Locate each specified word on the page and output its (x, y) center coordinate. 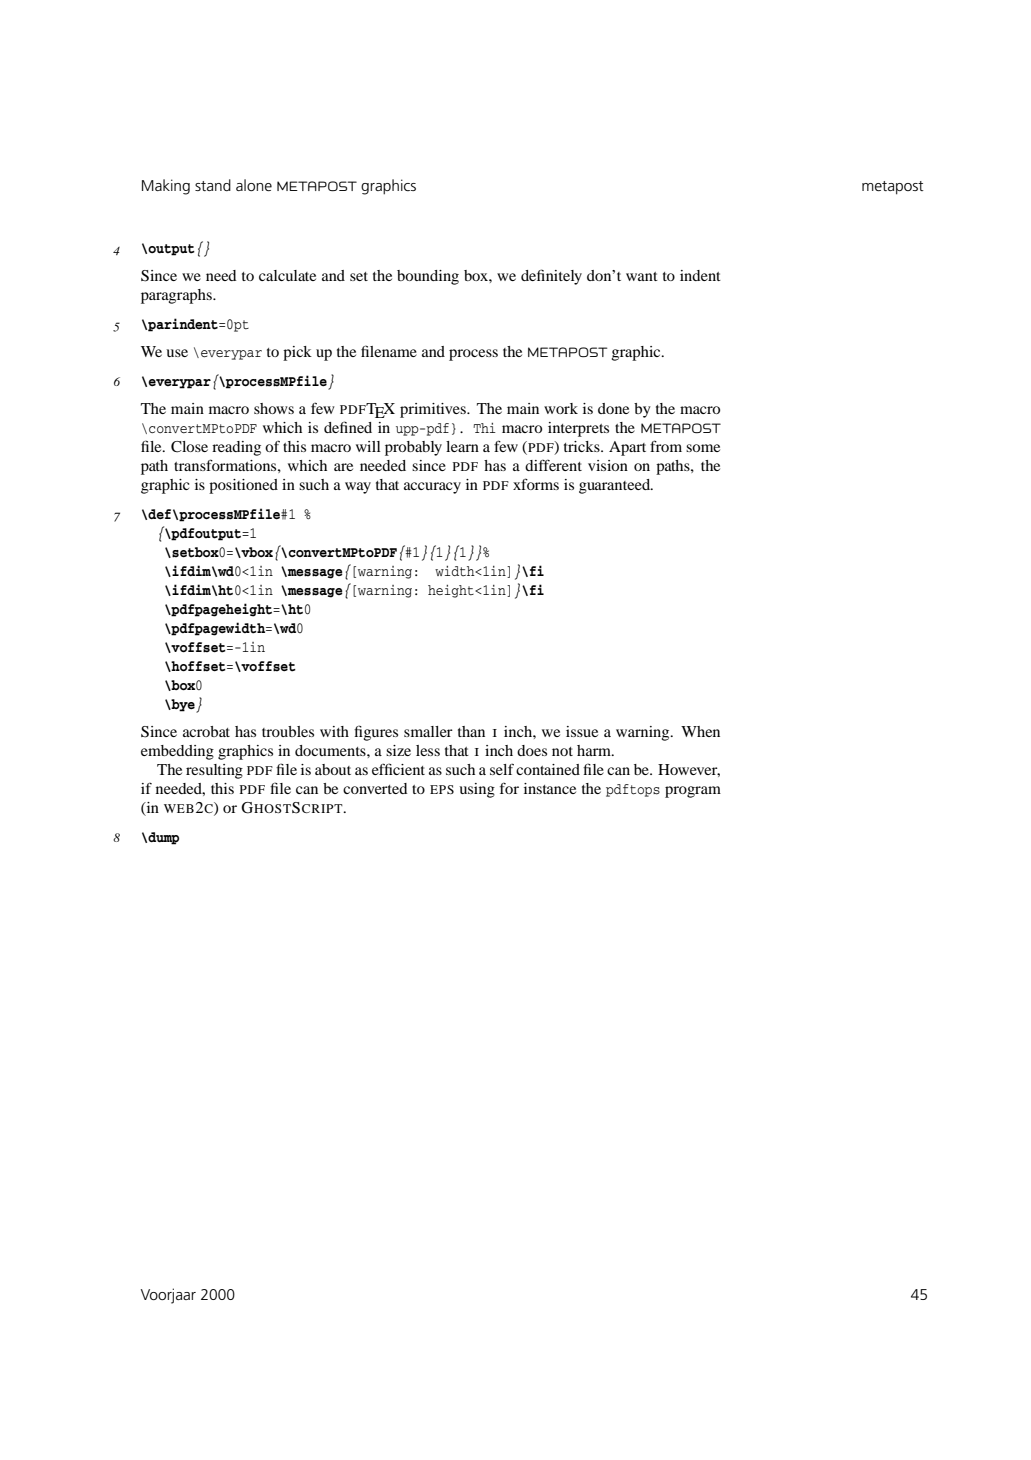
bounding (428, 277)
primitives (434, 410)
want (642, 276)
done (613, 408)
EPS (442, 789)
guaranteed (616, 486)
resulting (214, 771)
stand (213, 185)
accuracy (432, 488)
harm (595, 750)
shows (274, 408)
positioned (243, 486)
